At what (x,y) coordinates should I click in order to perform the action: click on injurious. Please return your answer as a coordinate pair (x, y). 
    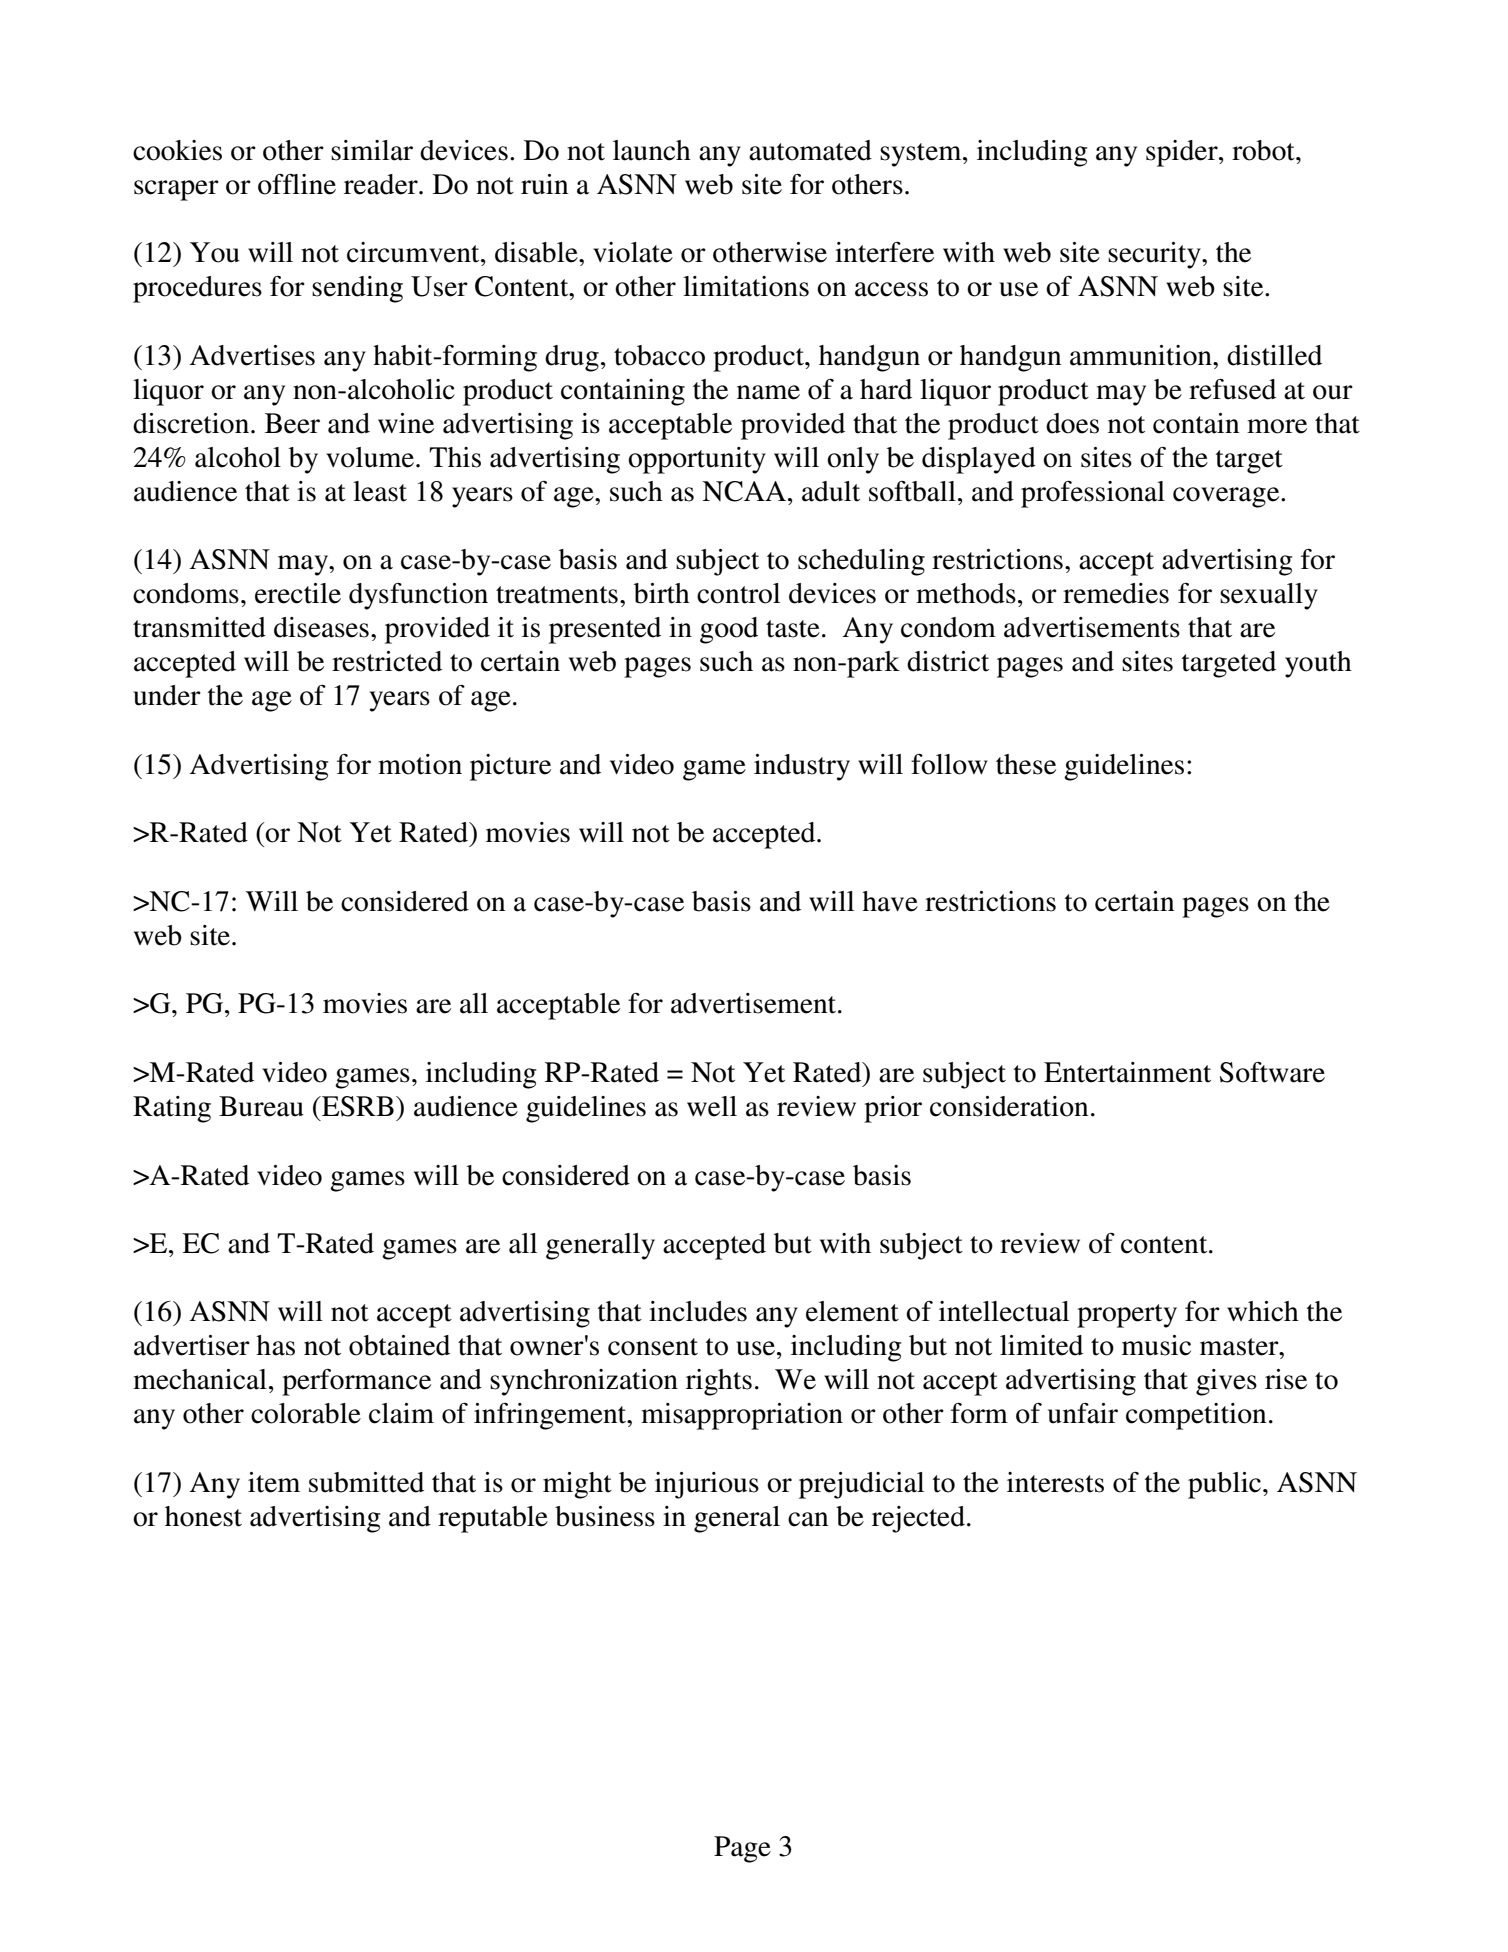
    Looking at the image, I should click on (707, 1485).
